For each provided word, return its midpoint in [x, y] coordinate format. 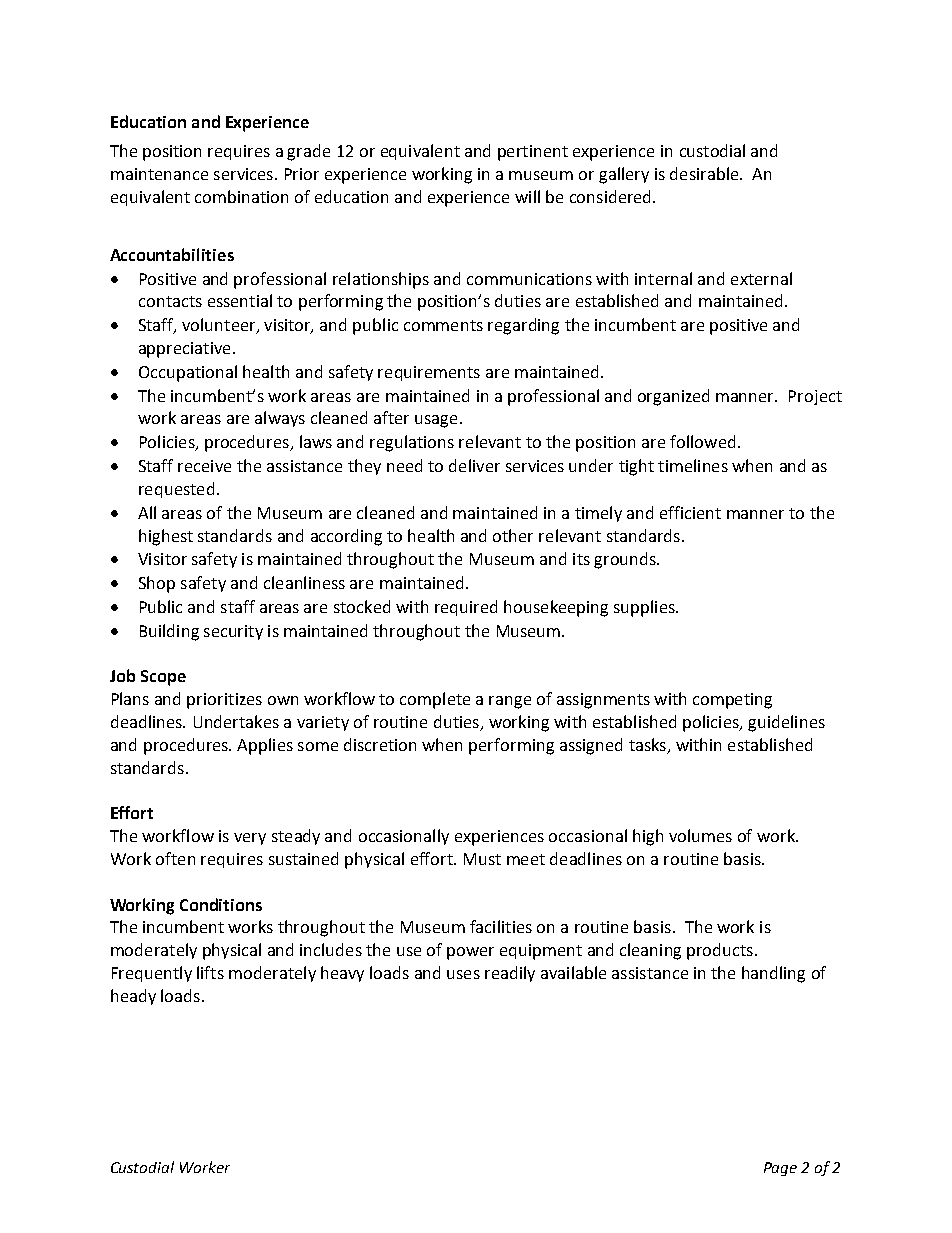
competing [732, 701]
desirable [705, 173]
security [233, 632]
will [527, 196]
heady [133, 997]
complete [435, 700]
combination [241, 196]
